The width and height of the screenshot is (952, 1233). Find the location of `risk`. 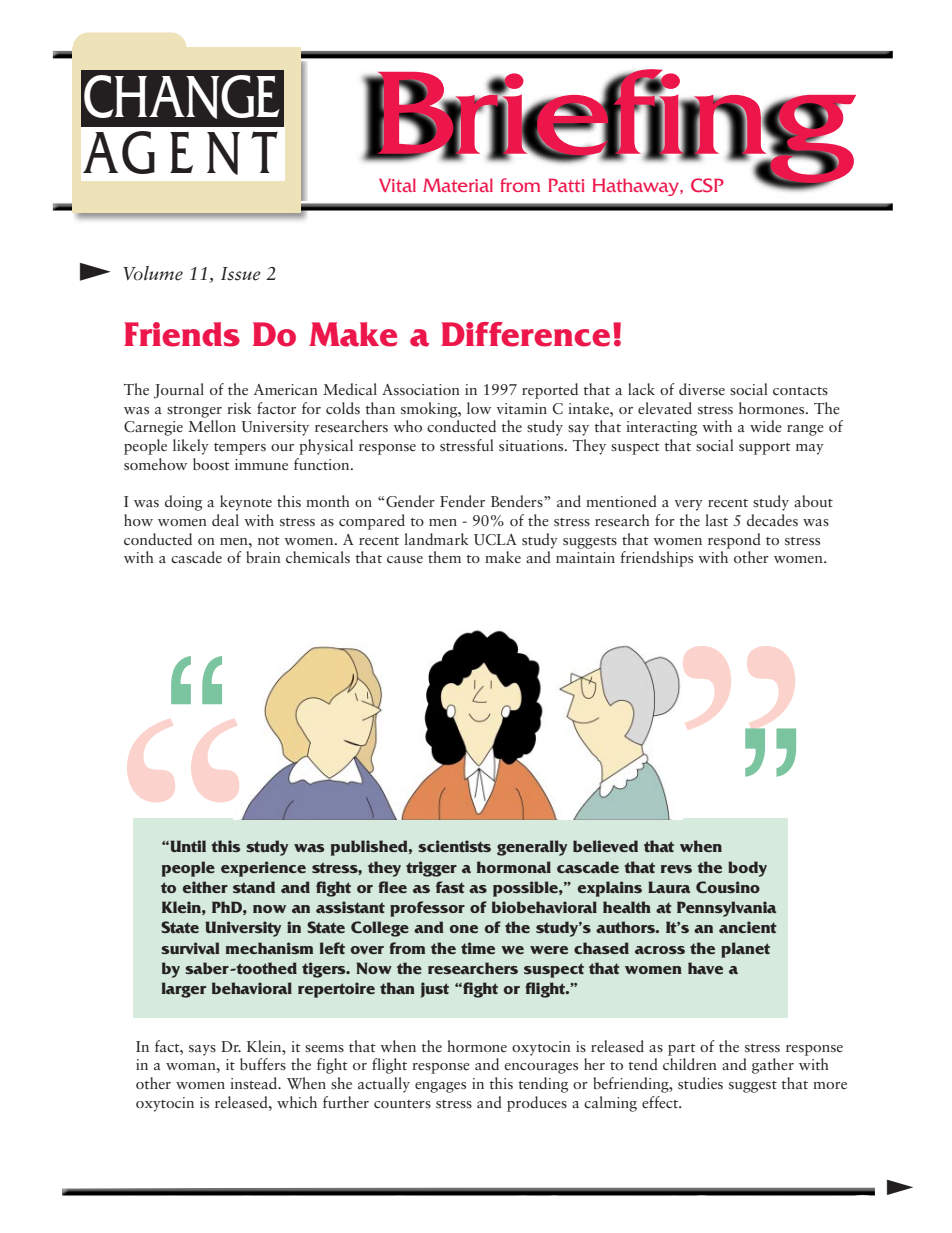

risk is located at coordinates (239, 408).
